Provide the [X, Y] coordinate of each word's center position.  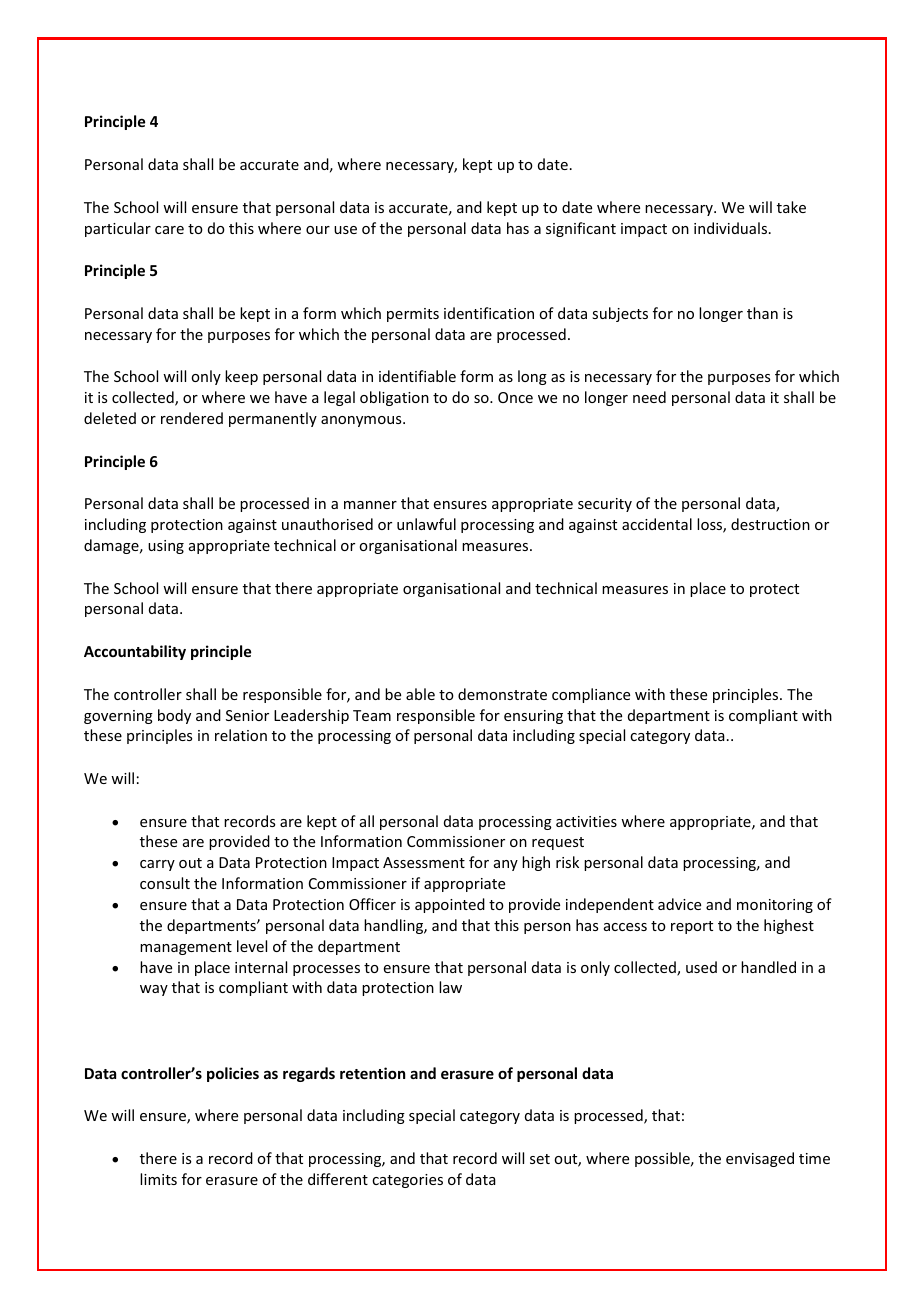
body [174, 716]
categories [407, 1181]
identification [489, 313]
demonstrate [502, 694]
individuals [732, 228]
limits [158, 1179]
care [169, 230]
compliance [591, 695]
